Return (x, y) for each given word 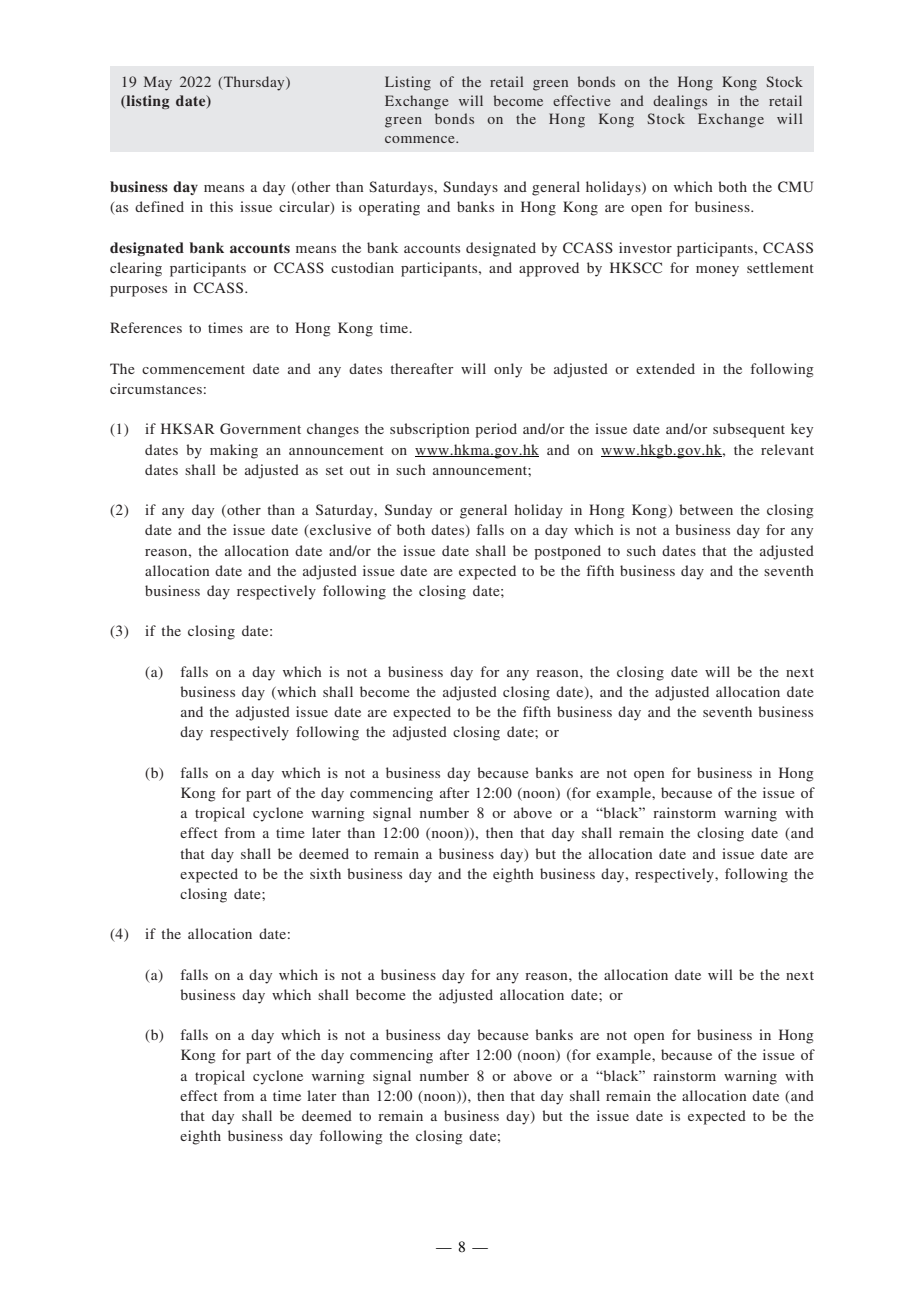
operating (389, 208)
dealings (680, 102)
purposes (138, 291)
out (360, 470)
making (234, 451)
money (717, 271)
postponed (567, 552)
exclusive (339, 531)
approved (549, 269)
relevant (787, 449)
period (496, 430)
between (706, 509)
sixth (325, 873)
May (158, 83)
